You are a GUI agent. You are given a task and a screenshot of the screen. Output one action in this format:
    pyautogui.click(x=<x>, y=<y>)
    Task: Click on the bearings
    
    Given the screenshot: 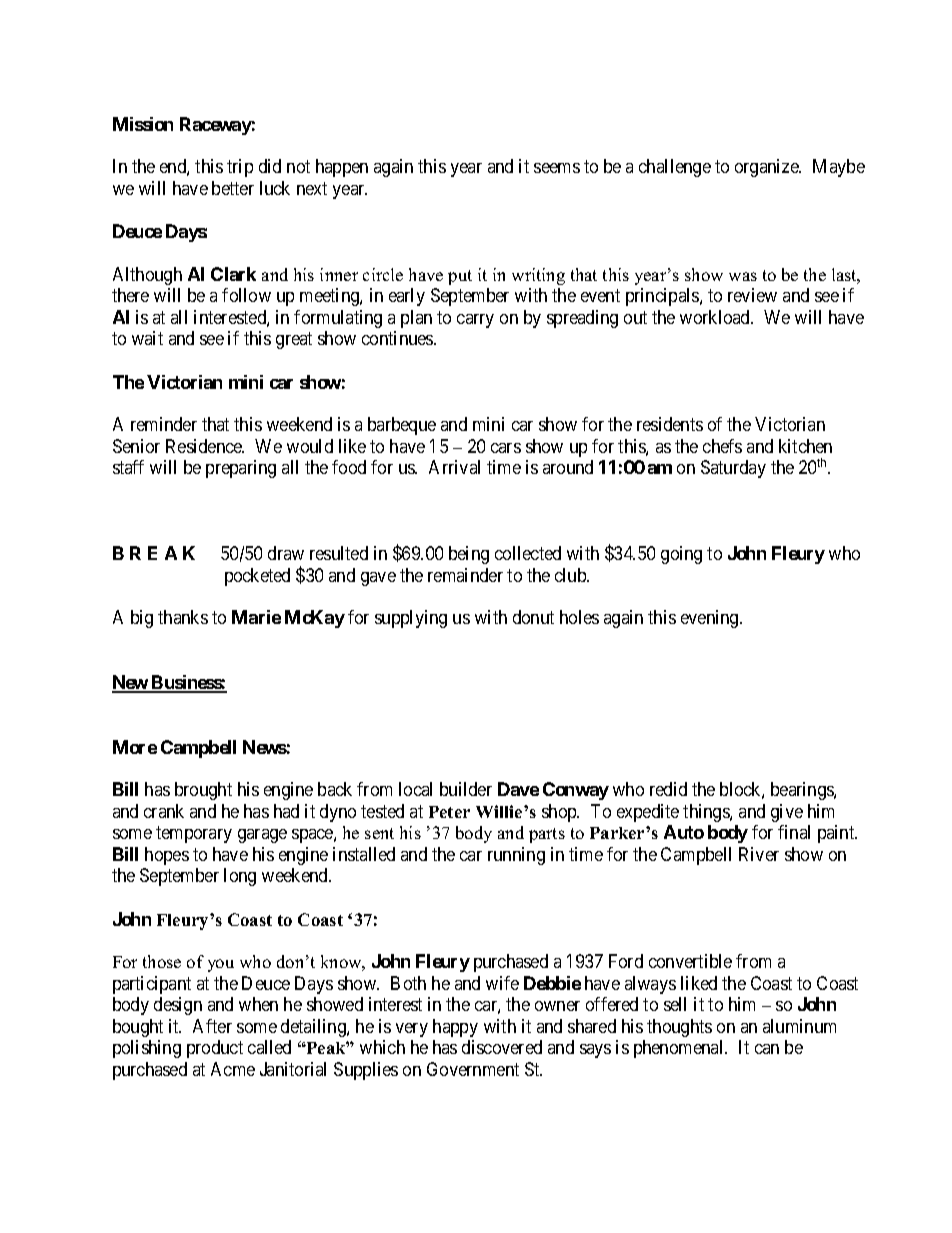 What is the action you would take?
    pyautogui.click(x=803, y=791)
